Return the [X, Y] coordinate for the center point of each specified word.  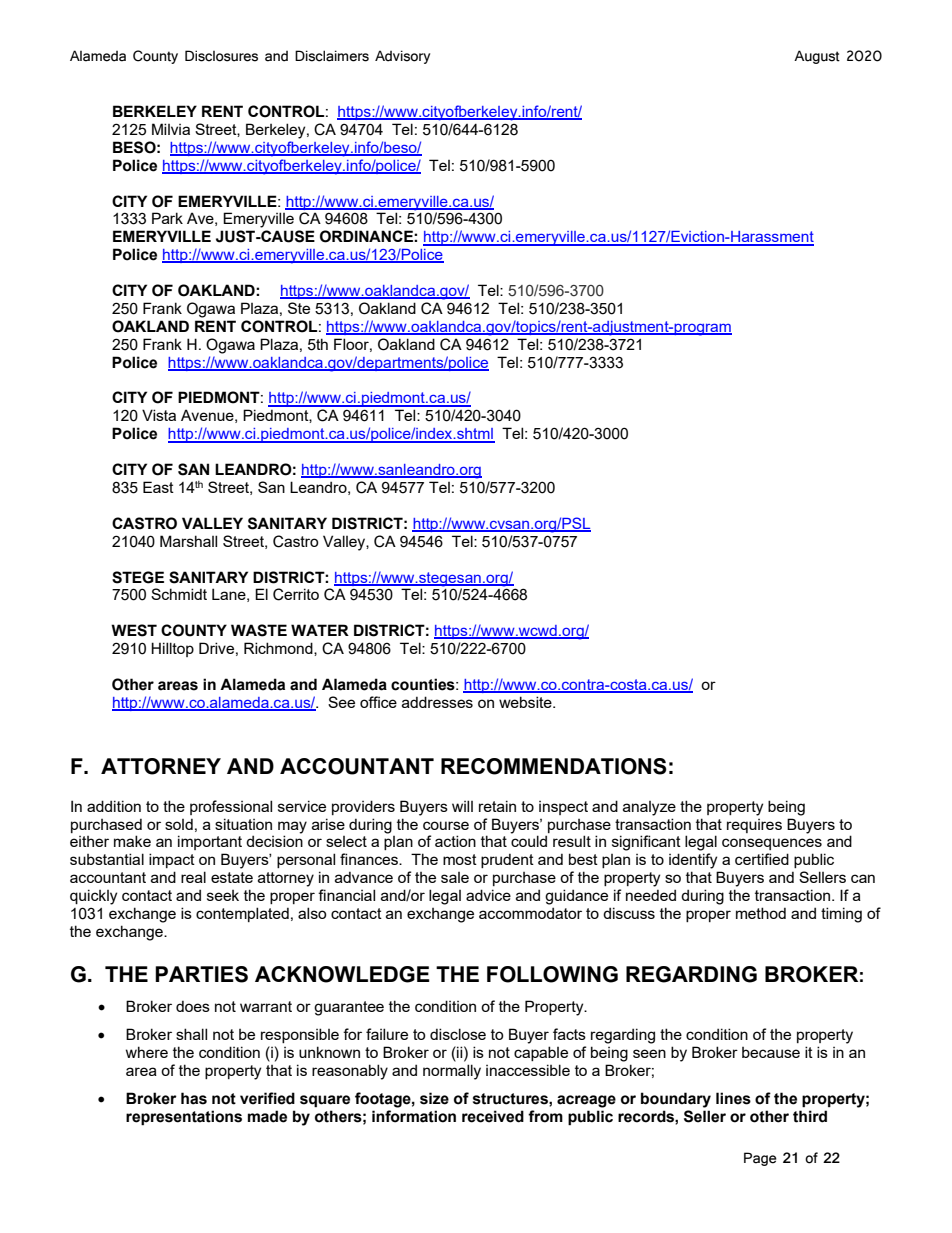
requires [754, 826]
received [493, 1116]
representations [184, 1118]
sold [179, 824]
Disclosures [221, 56]
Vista [159, 415]
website [526, 702]
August [817, 57]
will [462, 806]
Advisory [402, 57]
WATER [320, 630]
